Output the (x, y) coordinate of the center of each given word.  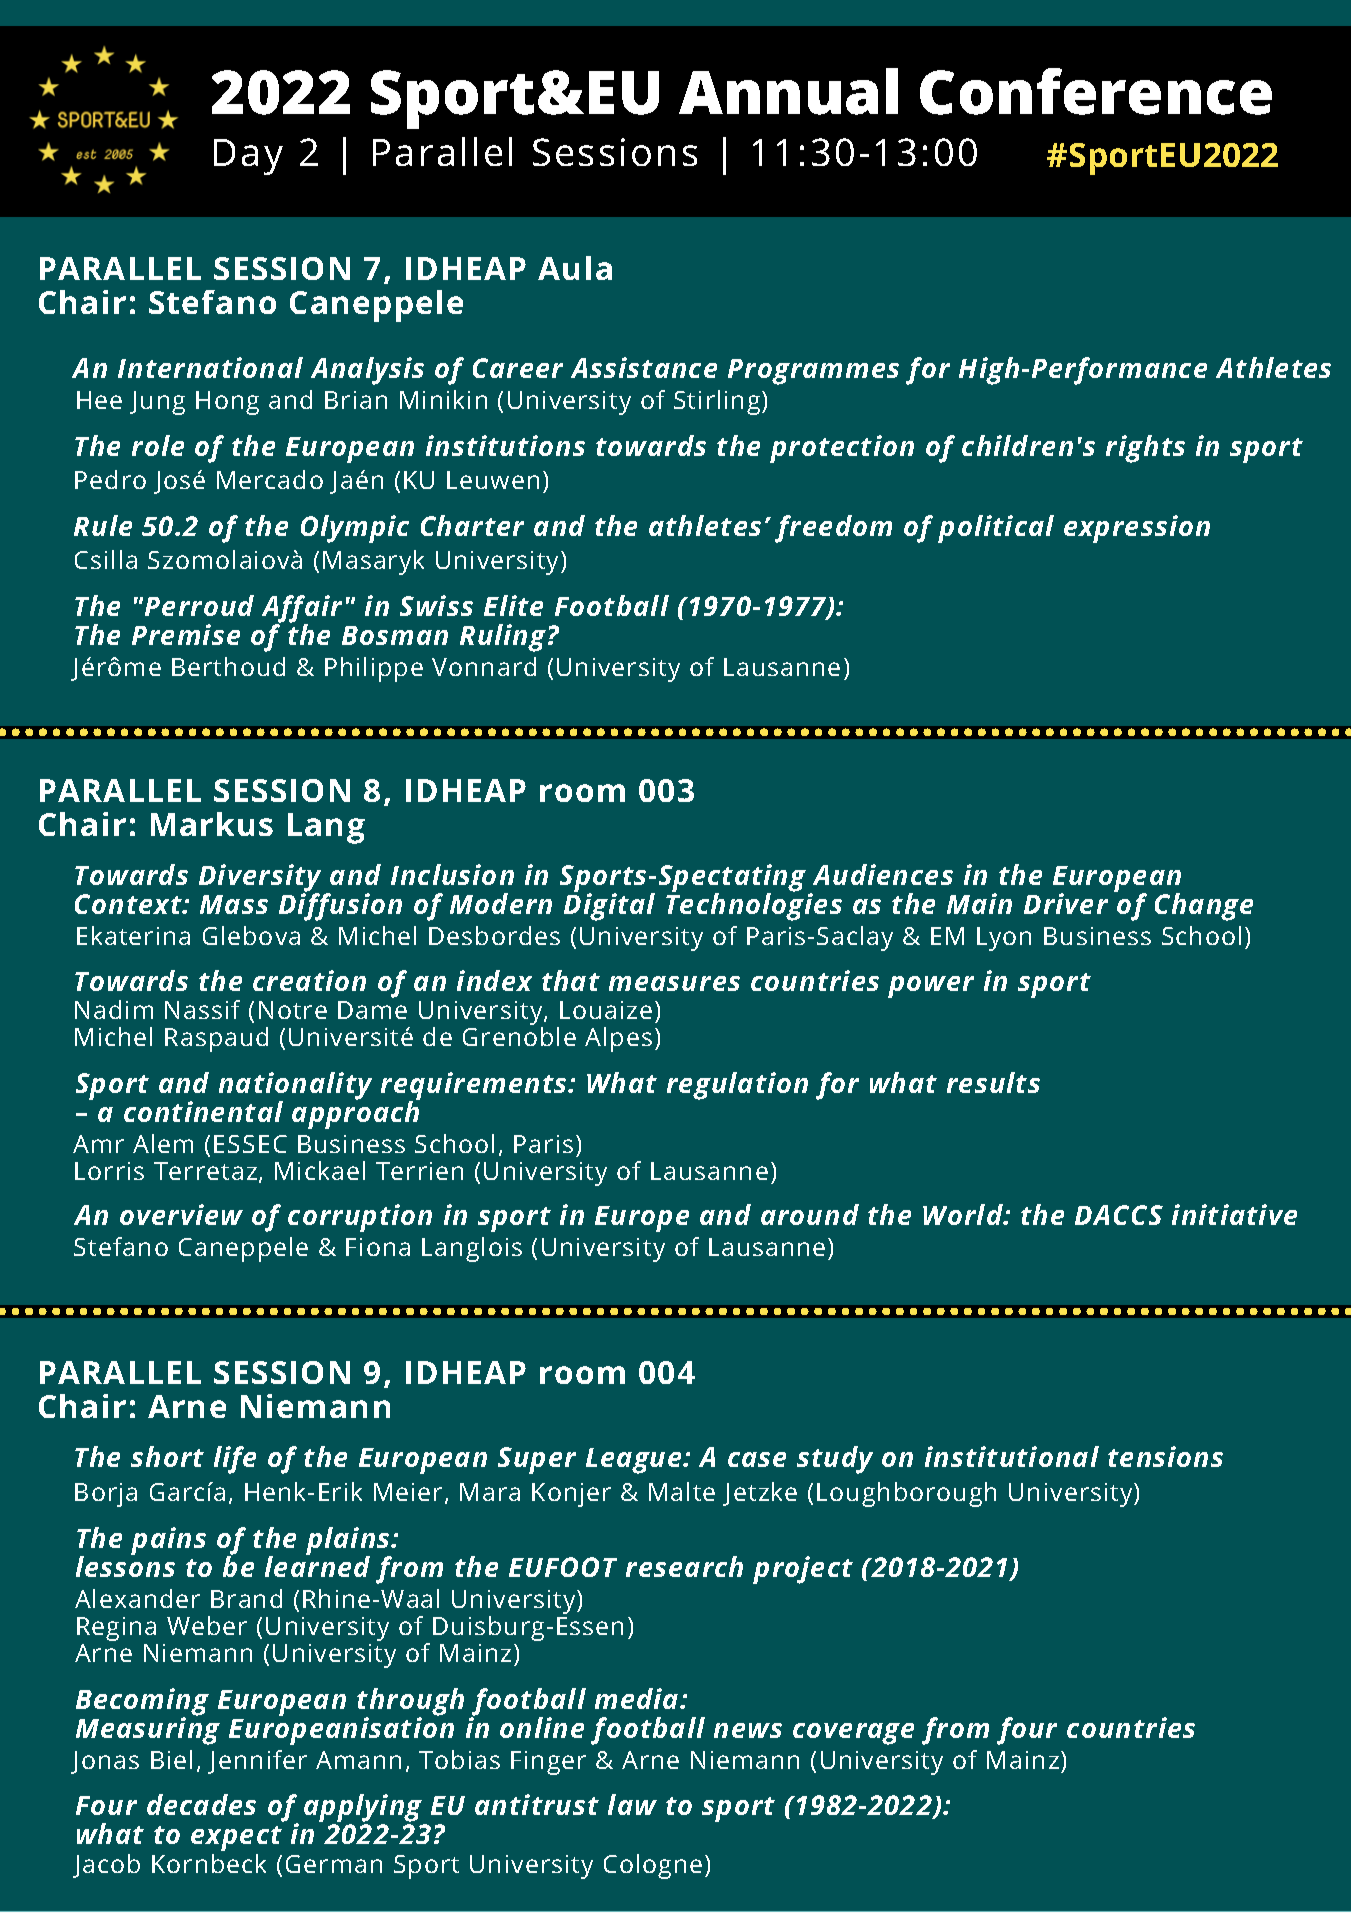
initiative (1234, 1214)
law (632, 1804)
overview (181, 1214)
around (810, 1214)
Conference (1096, 91)
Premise (186, 634)
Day (248, 157)
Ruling (504, 638)
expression (1137, 529)
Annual (788, 91)
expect (236, 1838)
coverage (853, 1734)
